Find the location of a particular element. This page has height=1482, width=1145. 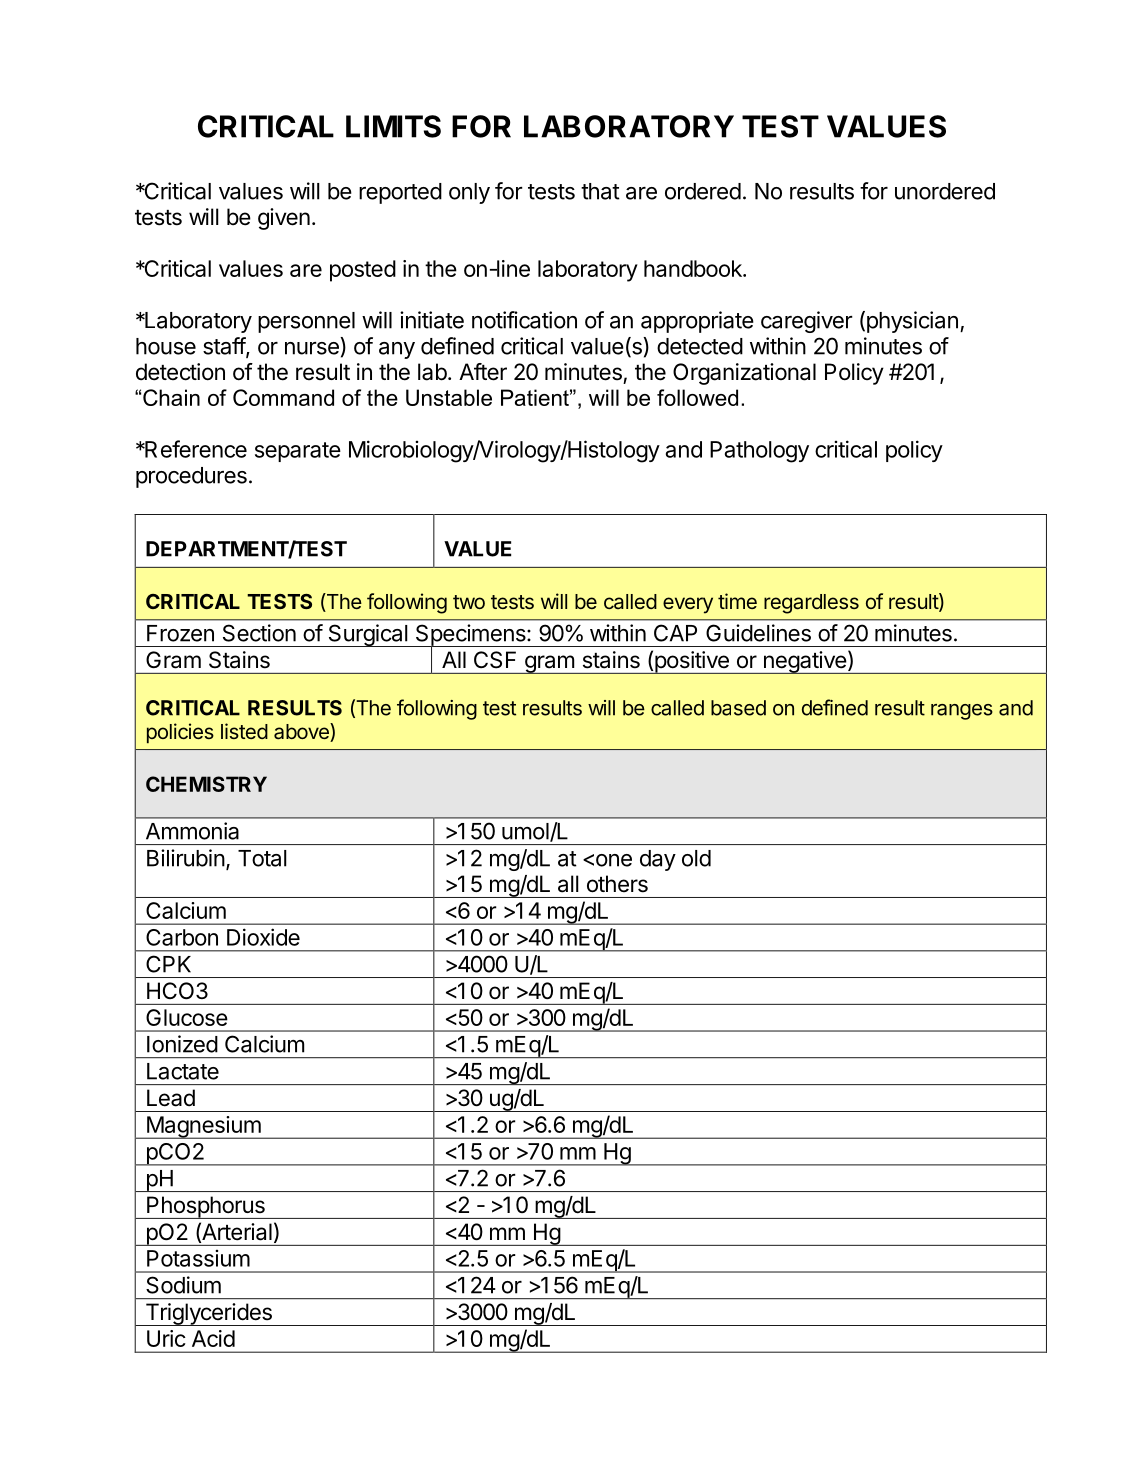

CSF is located at coordinates (495, 660).
